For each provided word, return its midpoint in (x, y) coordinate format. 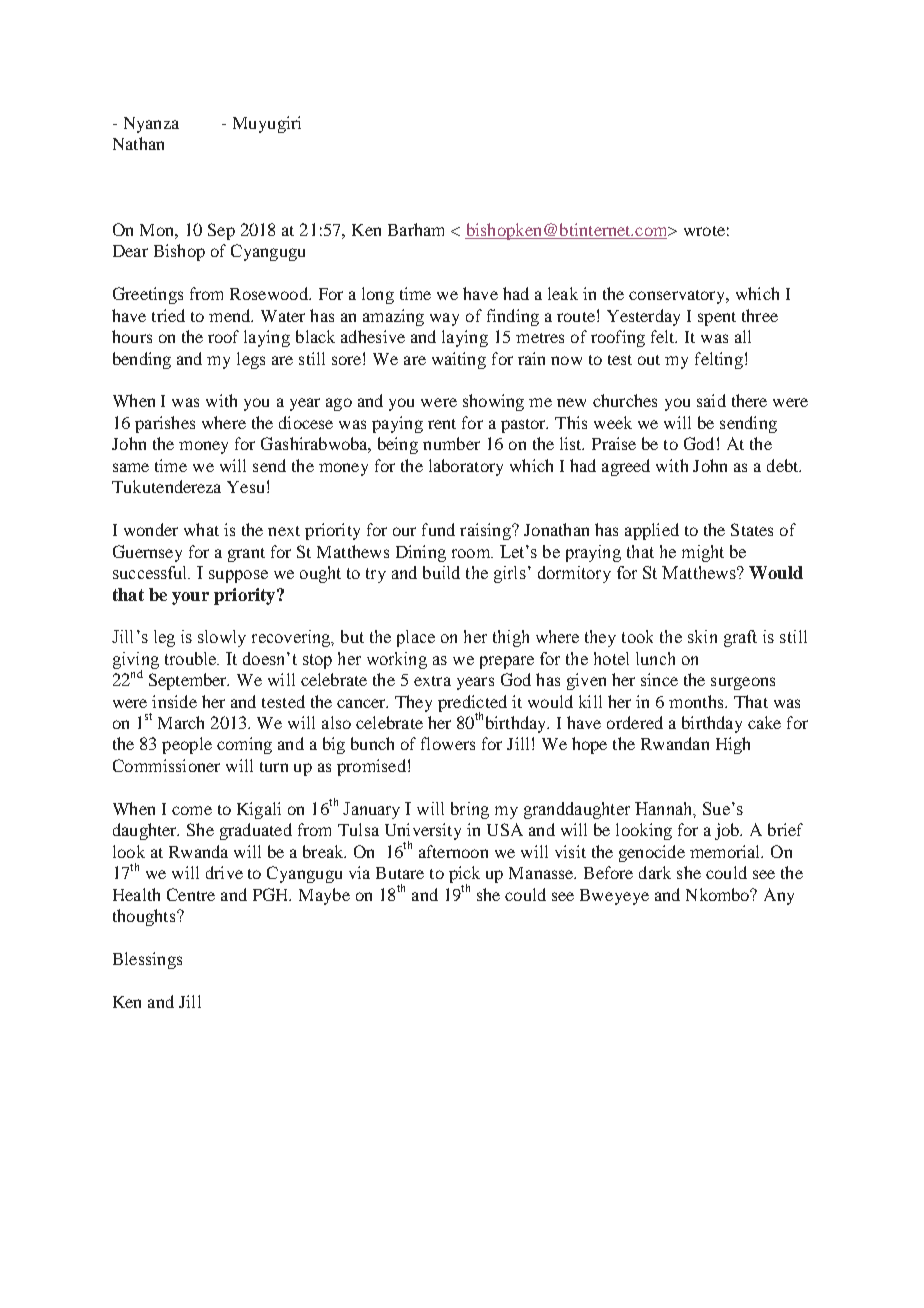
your (190, 598)
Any (779, 896)
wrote (704, 231)
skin (702, 636)
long (378, 295)
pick (464, 876)
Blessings (147, 960)
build (441, 572)
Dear (130, 251)
